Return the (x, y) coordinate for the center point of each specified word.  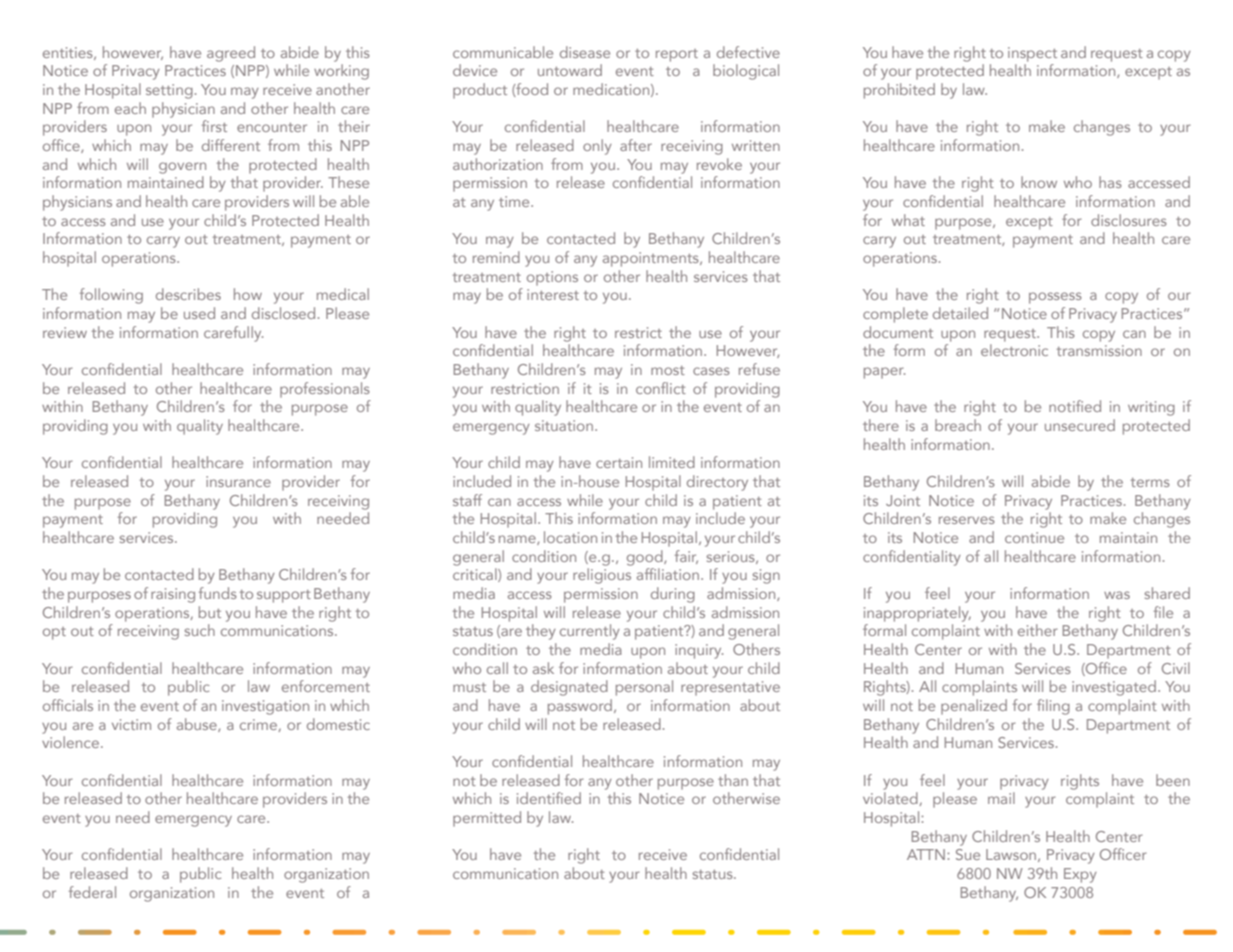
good (646, 558)
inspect (1032, 54)
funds (218, 593)
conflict (661, 388)
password (580, 707)
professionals (325, 390)
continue (1034, 537)
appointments (652, 259)
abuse (198, 725)
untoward (570, 70)
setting (169, 91)
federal (92, 892)
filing (1053, 707)
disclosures (1129, 220)
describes (188, 294)
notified (1075, 406)
